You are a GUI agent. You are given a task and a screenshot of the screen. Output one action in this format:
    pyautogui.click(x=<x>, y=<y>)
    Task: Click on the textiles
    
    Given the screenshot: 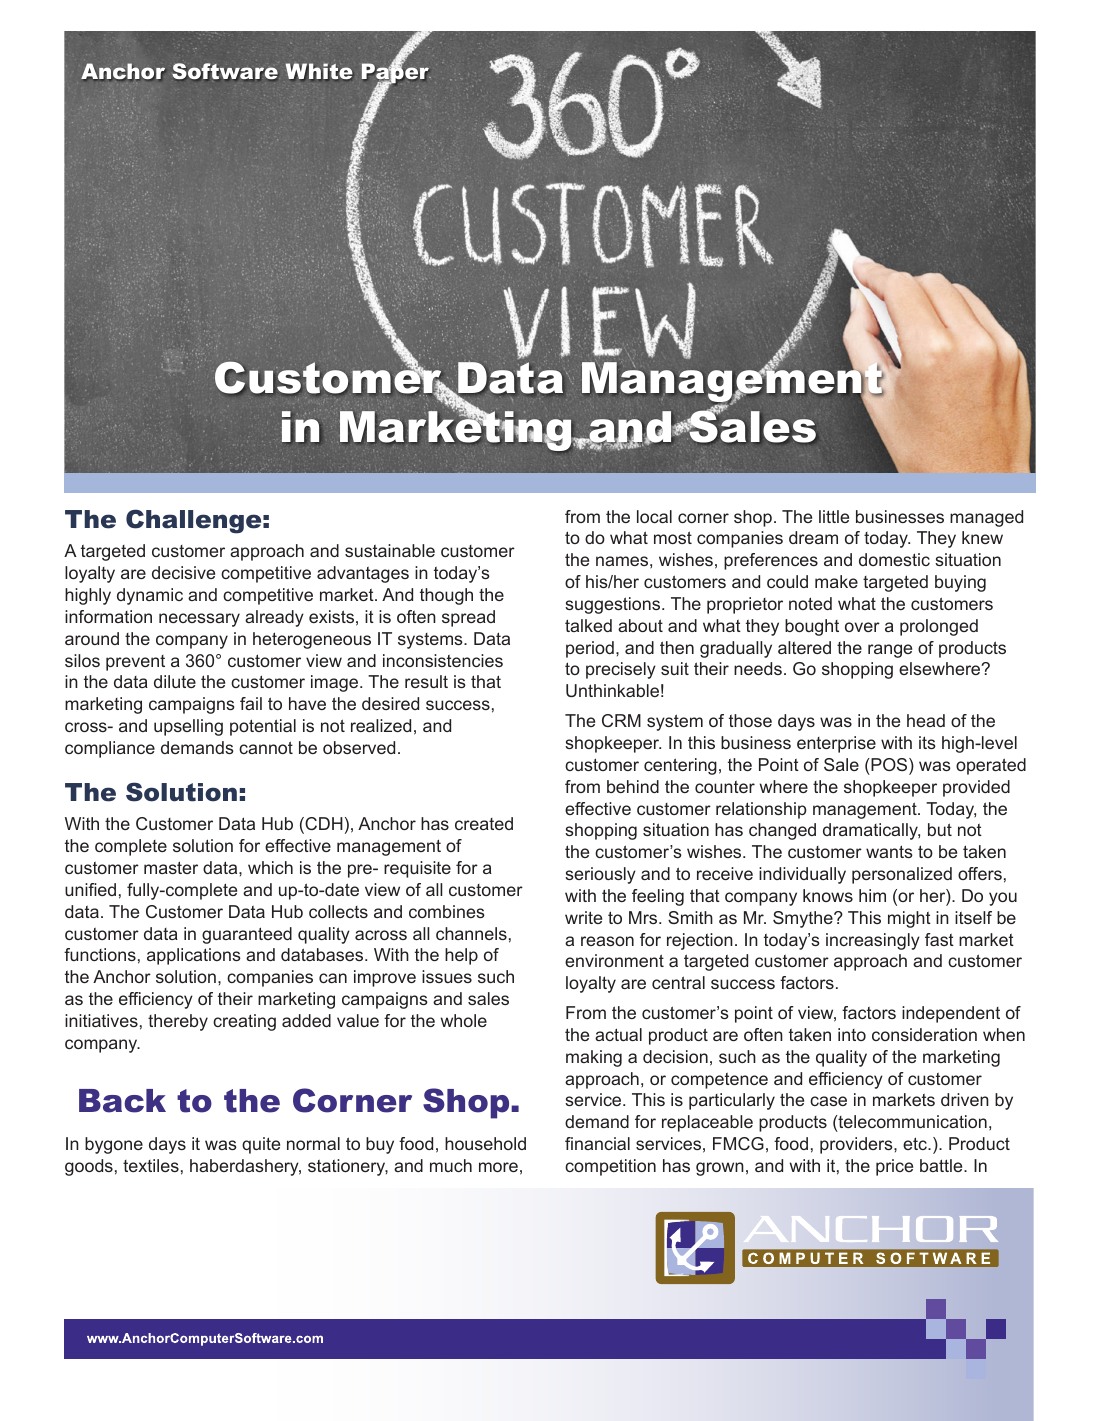 What is the action you would take?
    pyautogui.click(x=151, y=1165)
